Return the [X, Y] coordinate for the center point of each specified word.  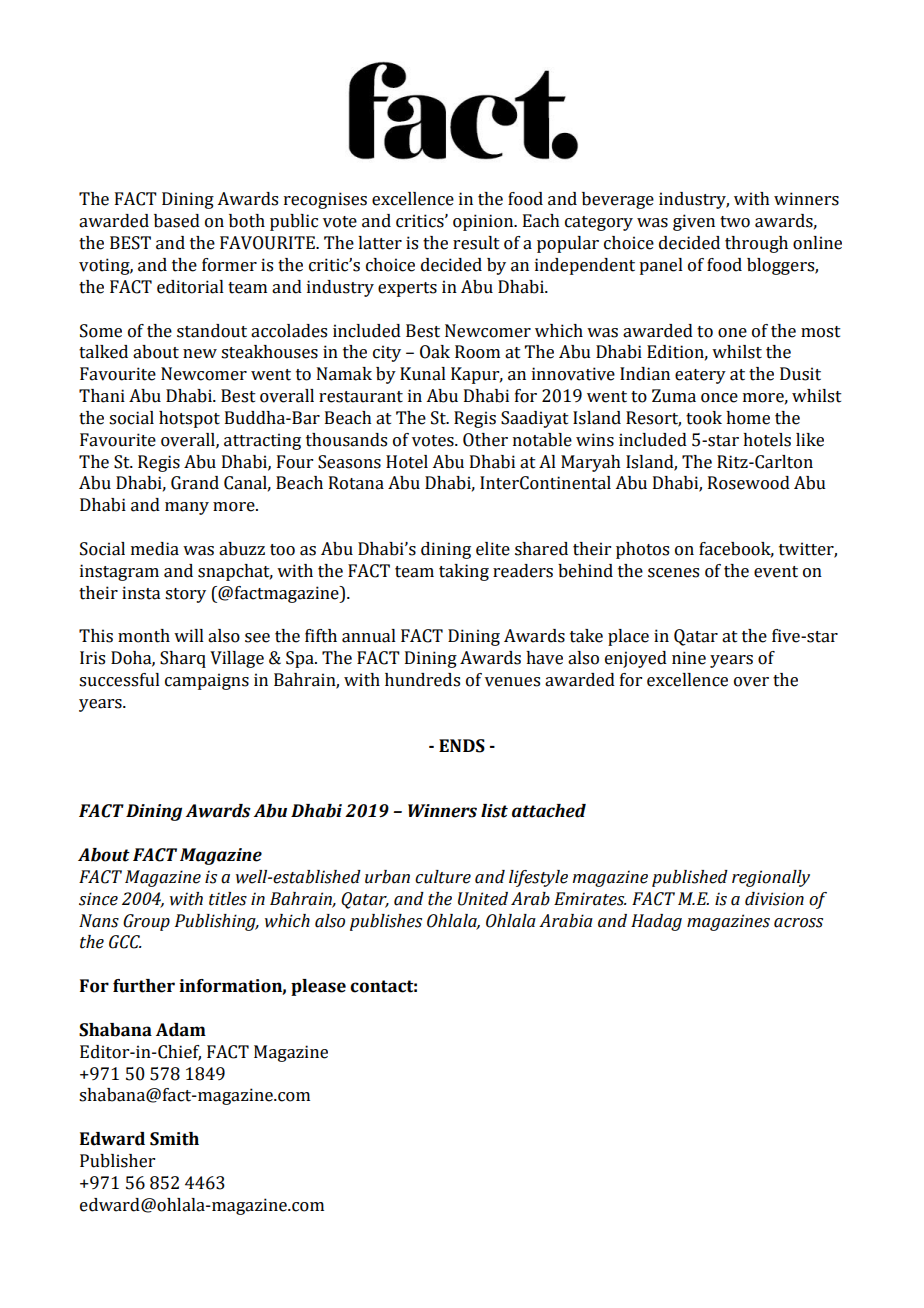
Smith [174, 1139]
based [177, 221]
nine [689, 658]
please [318, 987]
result [476, 243]
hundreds [422, 680]
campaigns [207, 681]
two [735, 222]
